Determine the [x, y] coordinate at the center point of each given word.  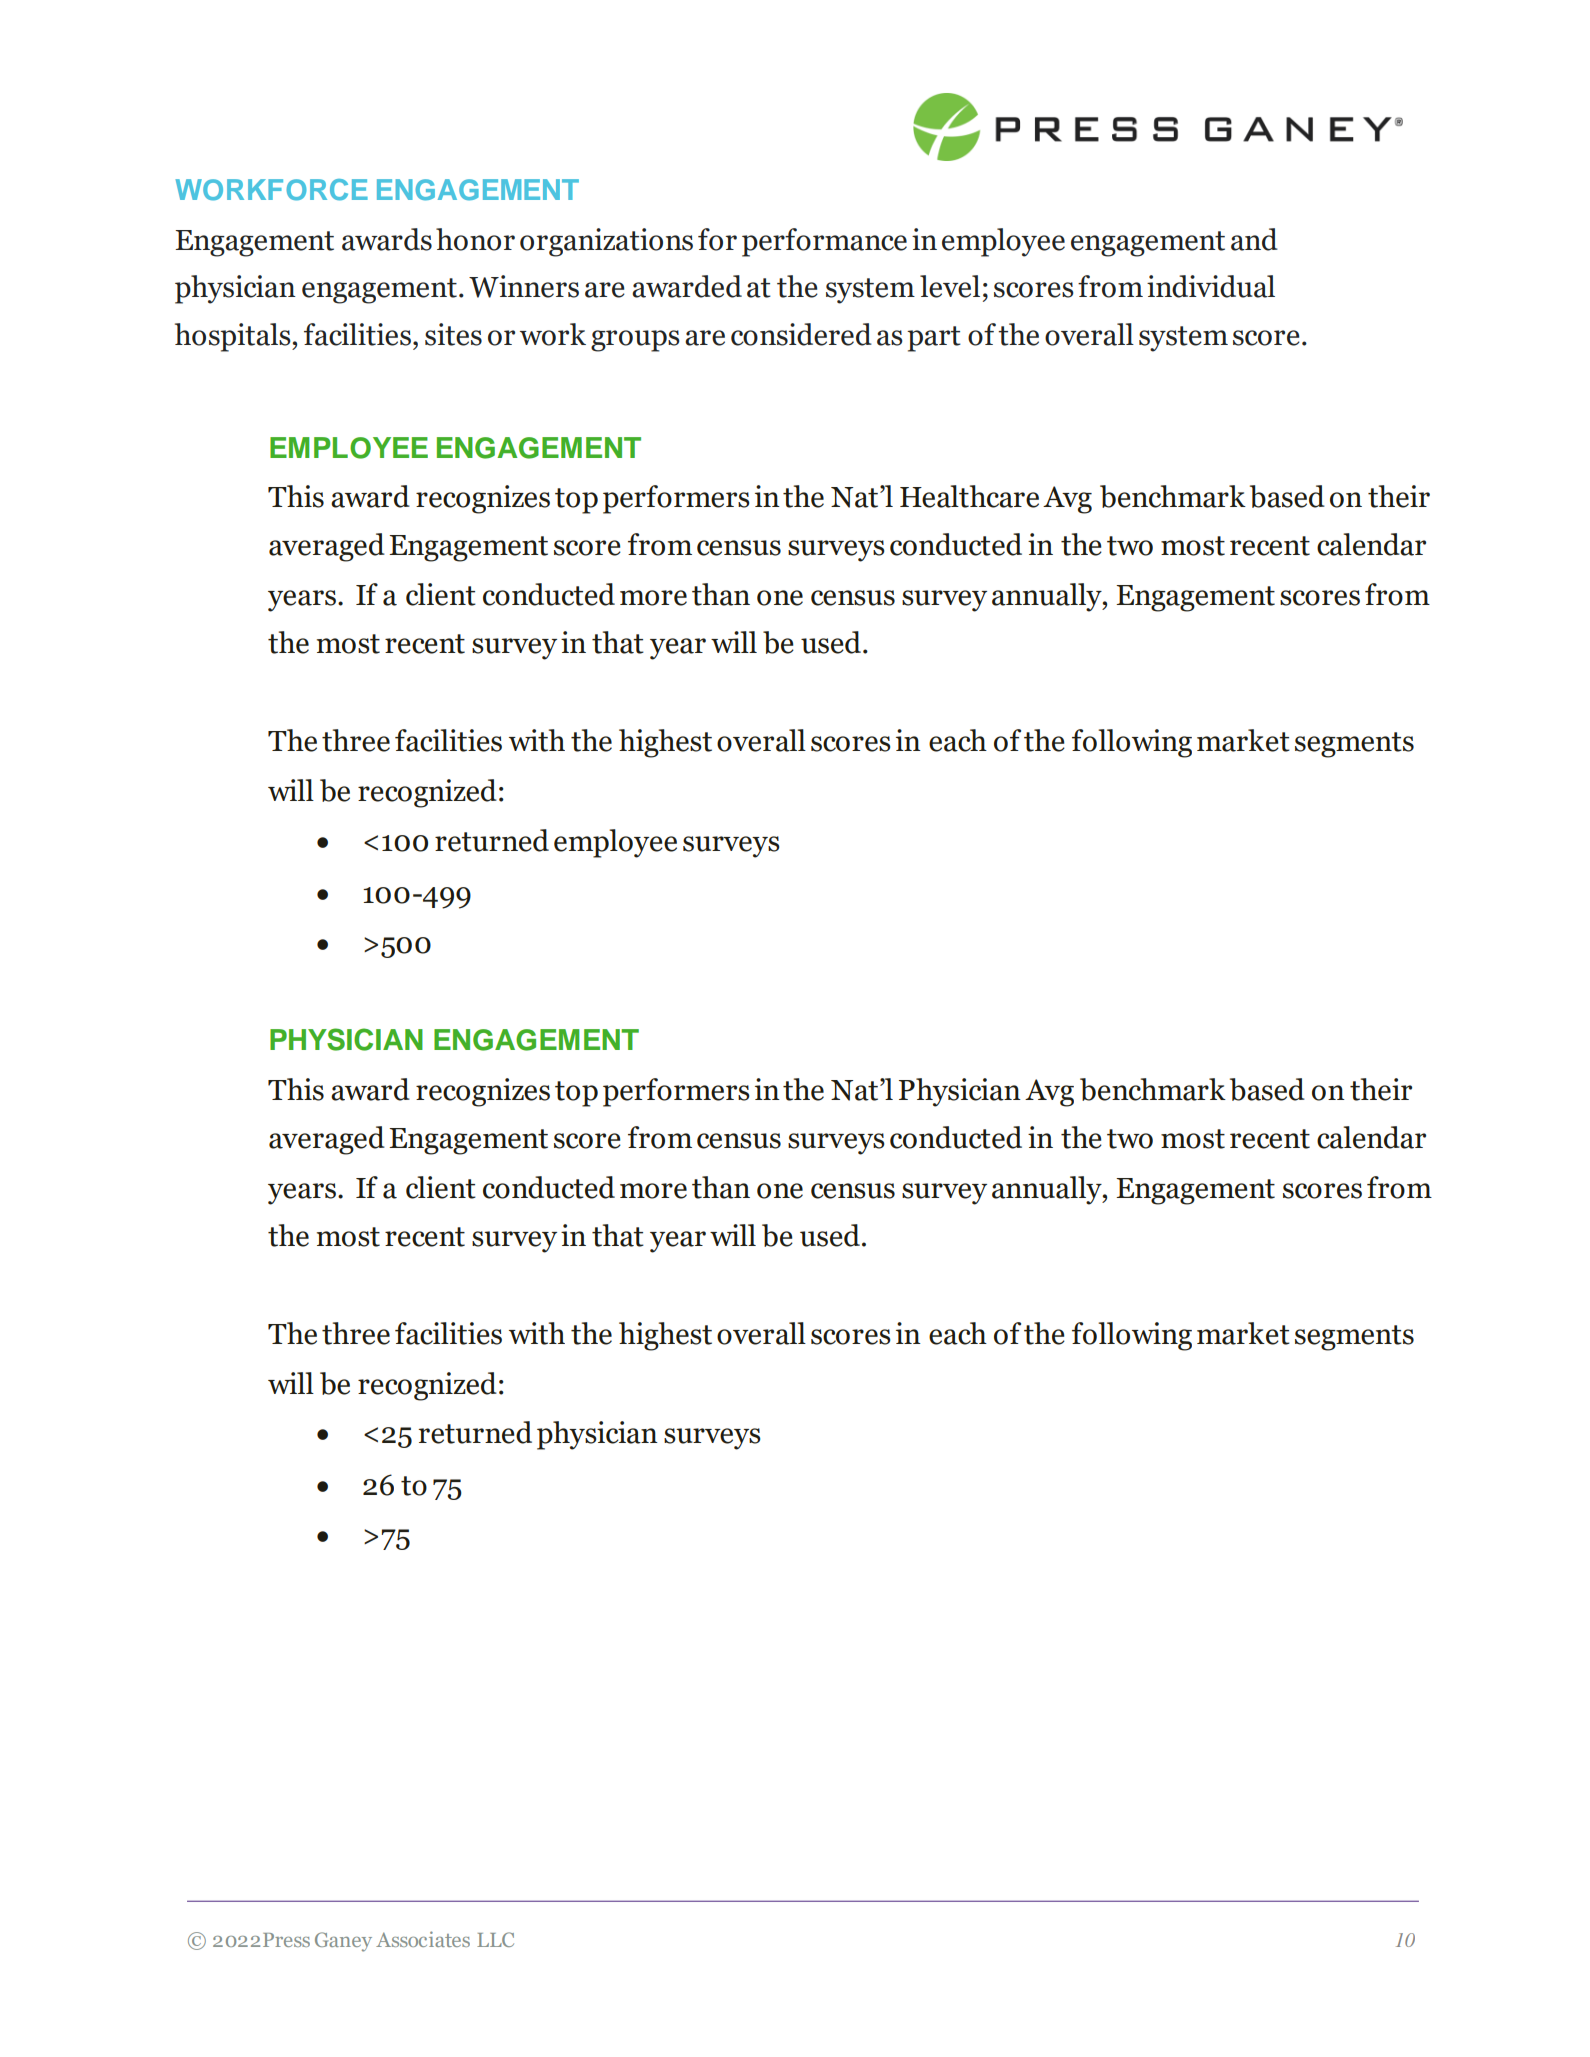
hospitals [234, 337]
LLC [495, 1939]
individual [1211, 286]
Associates [423, 1939]
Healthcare [969, 496]
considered [801, 334]
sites [453, 334]
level [950, 286]
